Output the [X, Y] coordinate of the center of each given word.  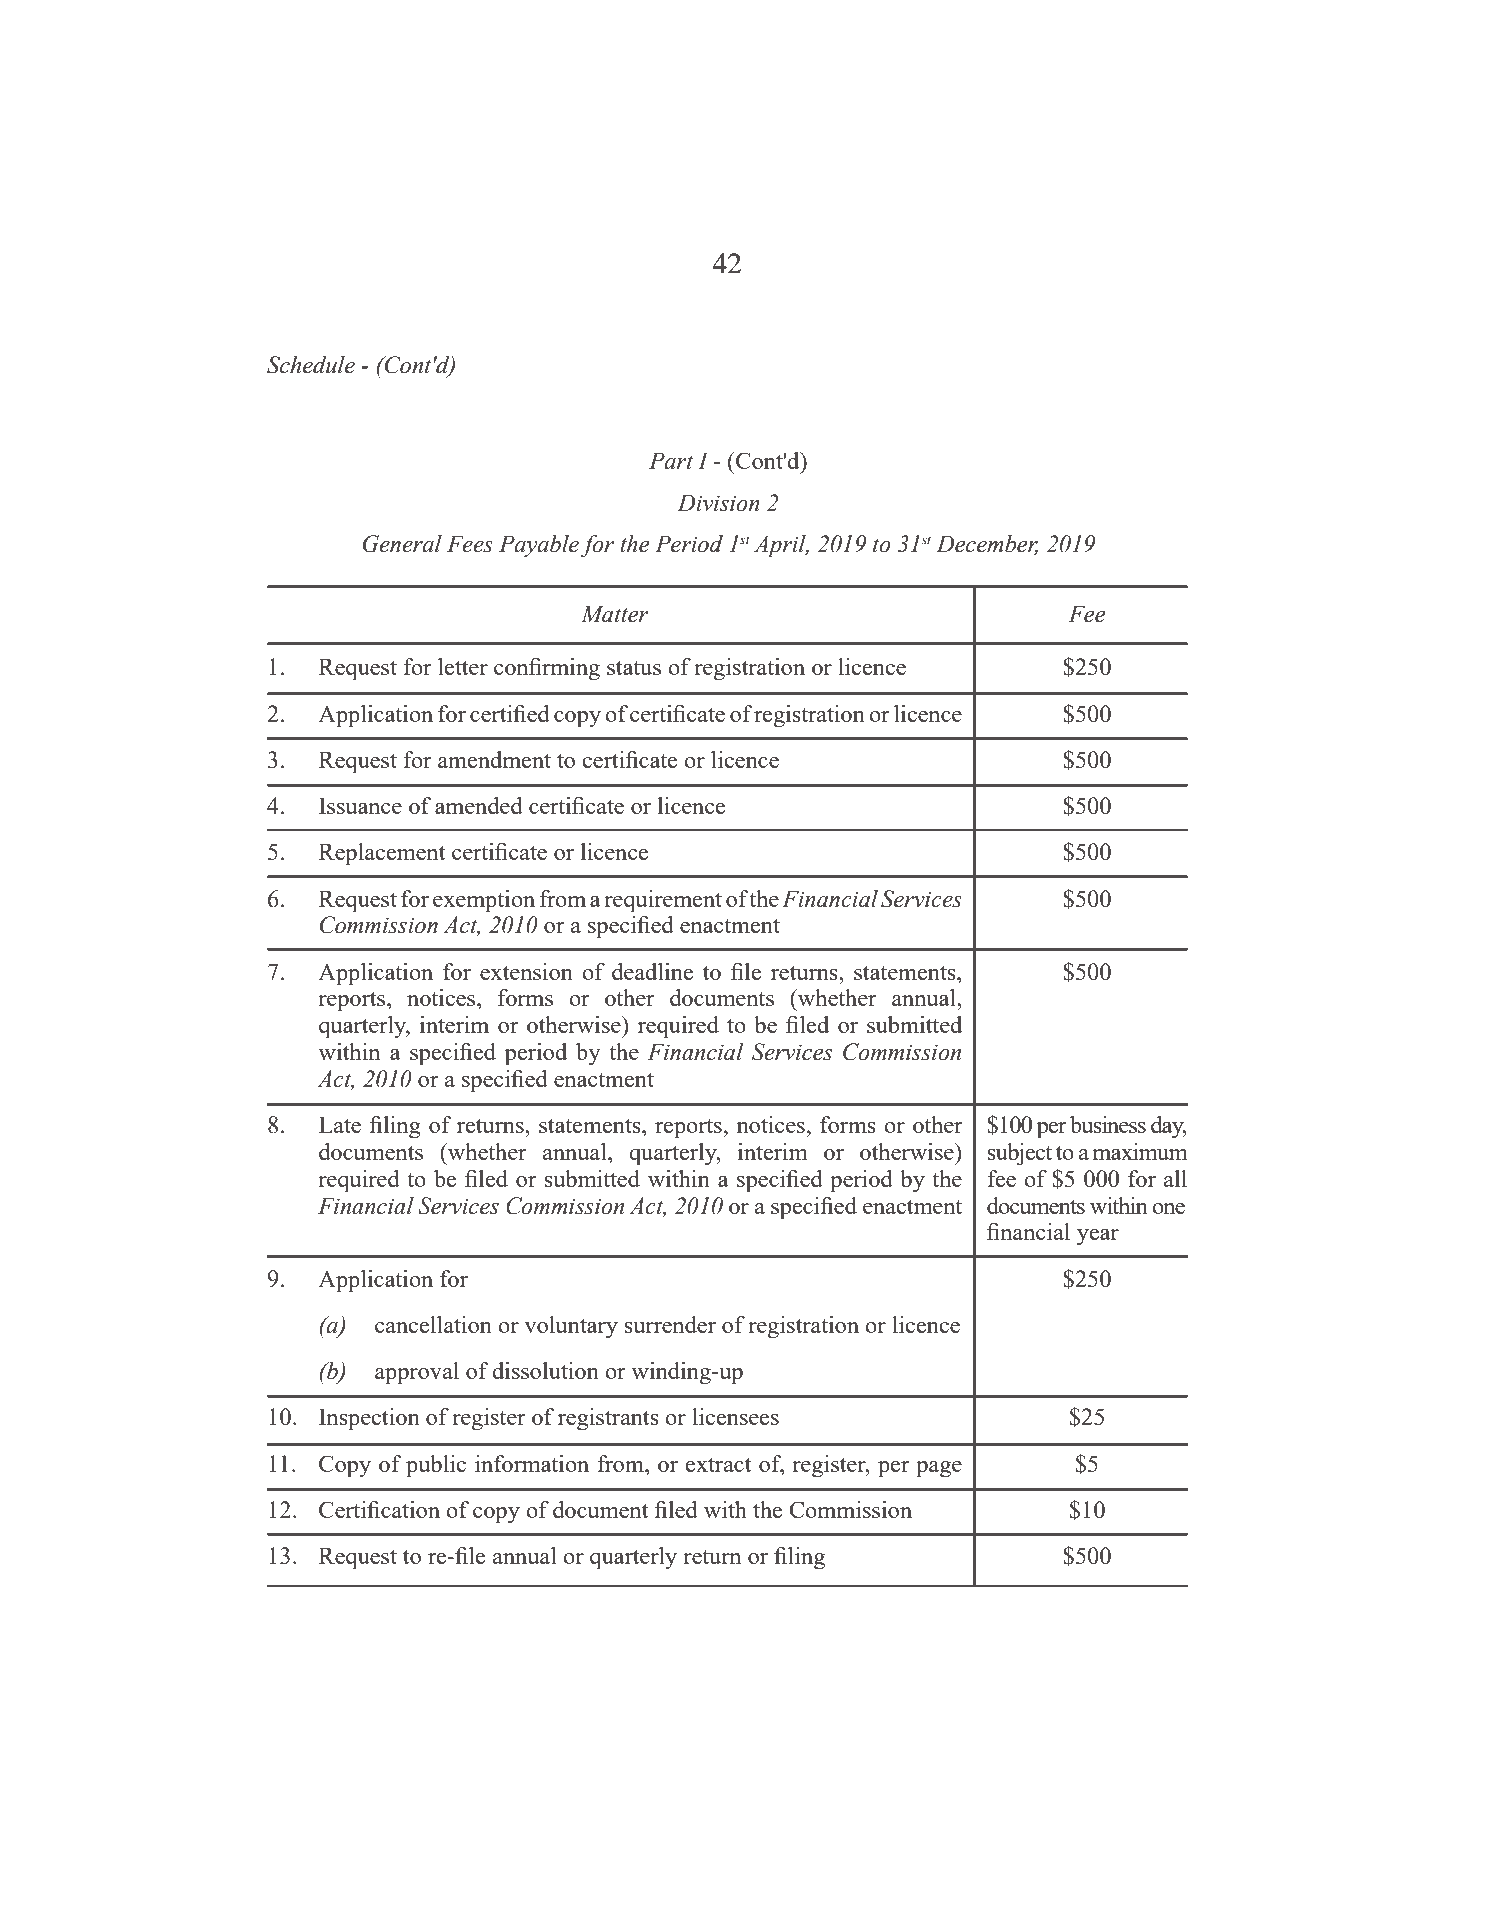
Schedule [311, 365]
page [939, 1469]
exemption [484, 901]
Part [671, 461]
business [1108, 1124]
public [436, 1466]
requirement [663, 901]
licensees [735, 1416]
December [987, 545]
